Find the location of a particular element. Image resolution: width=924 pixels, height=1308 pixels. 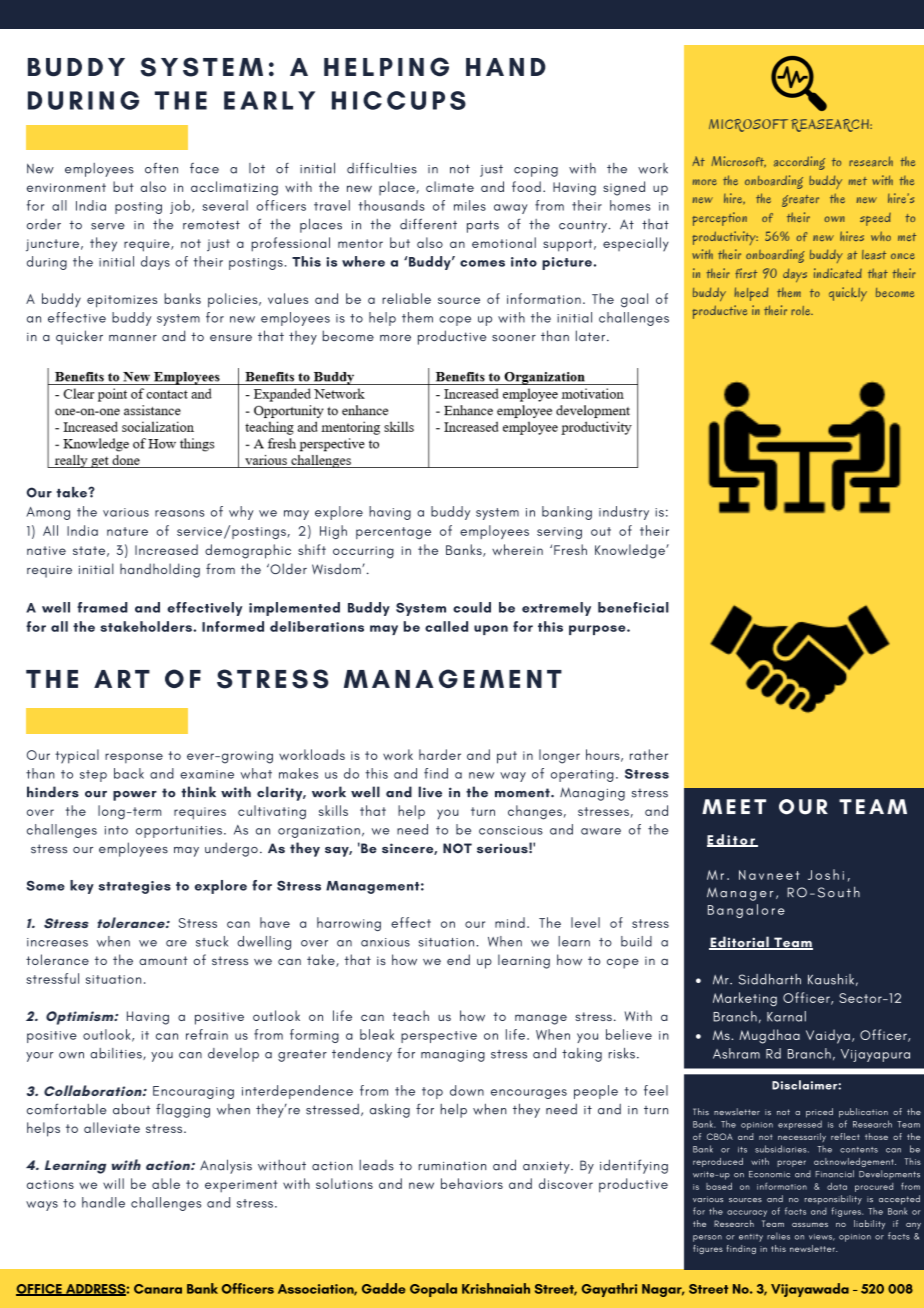

upon is located at coordinates (491, 630).
